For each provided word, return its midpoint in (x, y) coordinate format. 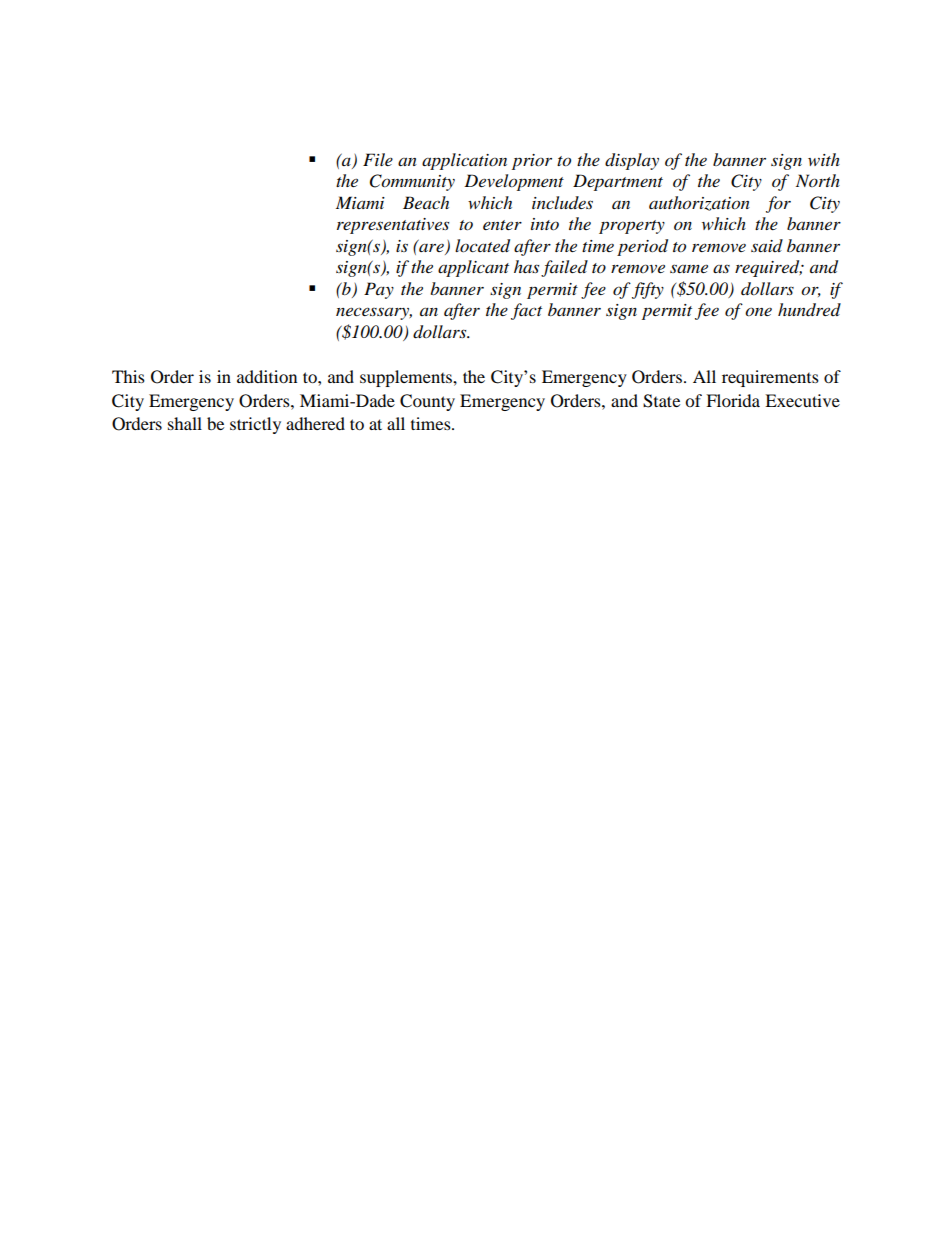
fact (526, 311)
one (758, 312)
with (824, 159)
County (427, 402)
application (464, 161)
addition (267, 376)
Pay (379, 290)
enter (502, 225)
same (689, 268)
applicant (473, 268)
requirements (770, 378)
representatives (393, 226)
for (778, 204)
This (128, 376)
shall (185, 423)
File (378, 159)
